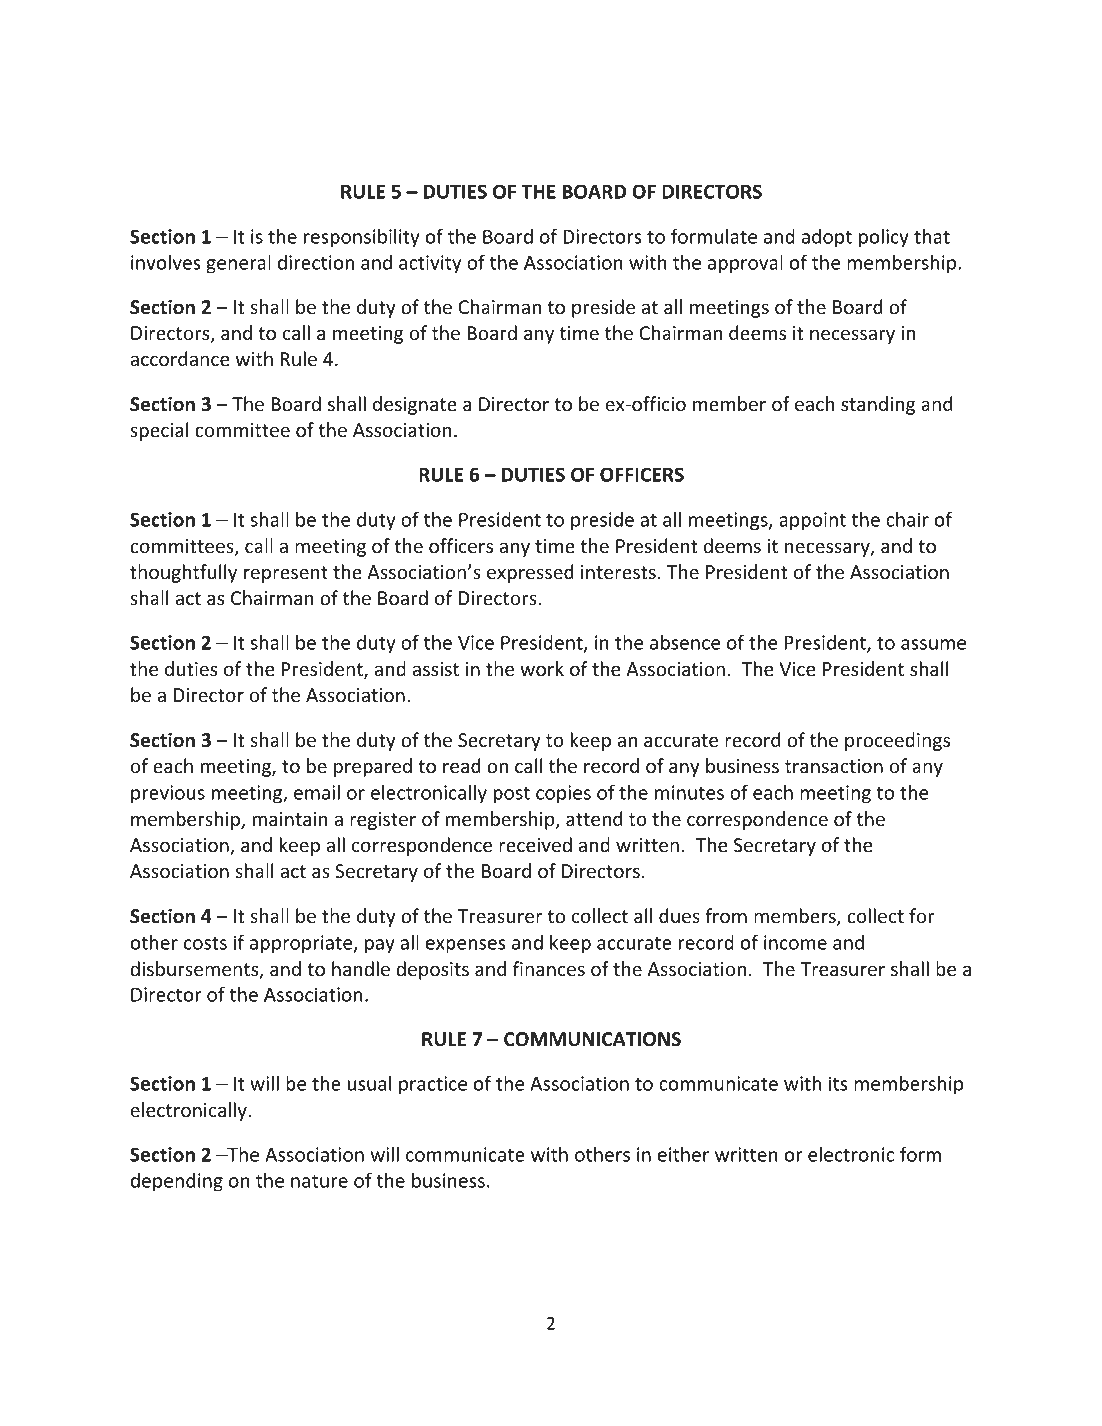 The width and height of the screenshot is (1102, 1426). What do you see at coordinates (238, 264) in the screenshot?
I see `general` at bounding box center [238, 264].
